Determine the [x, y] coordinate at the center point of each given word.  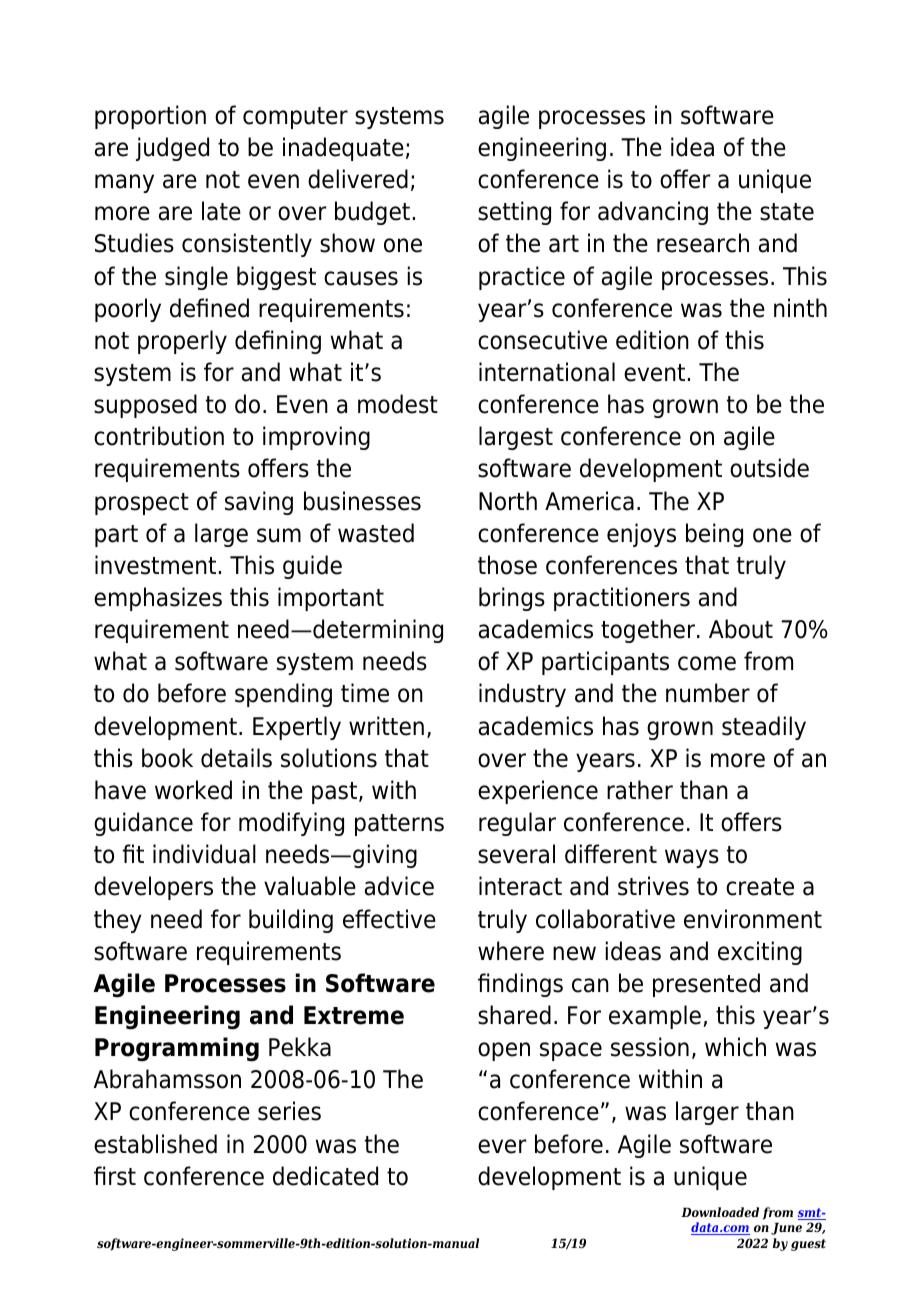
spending [283, 695]
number [708, 693]
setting [514, 213]
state [787, 212]
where [511, 951]
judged [172, 149]
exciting [760, 953]
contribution [159, 436]
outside [769, 468]
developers [153, 888]
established [155, 1144]
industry [522, 695]
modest [398, 404]
